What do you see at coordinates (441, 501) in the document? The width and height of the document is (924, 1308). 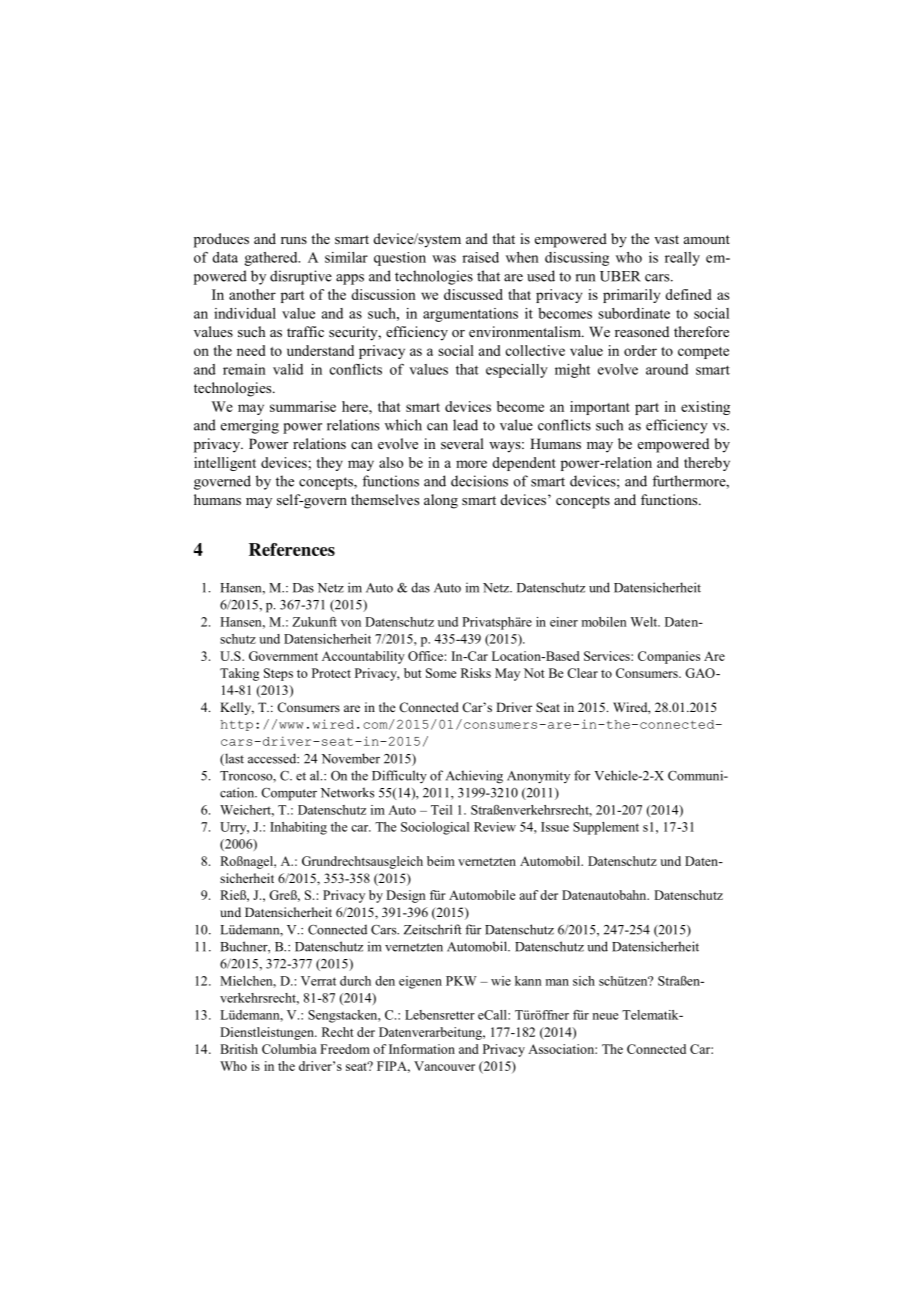 I see `along` at bounding box center [441, 501].
